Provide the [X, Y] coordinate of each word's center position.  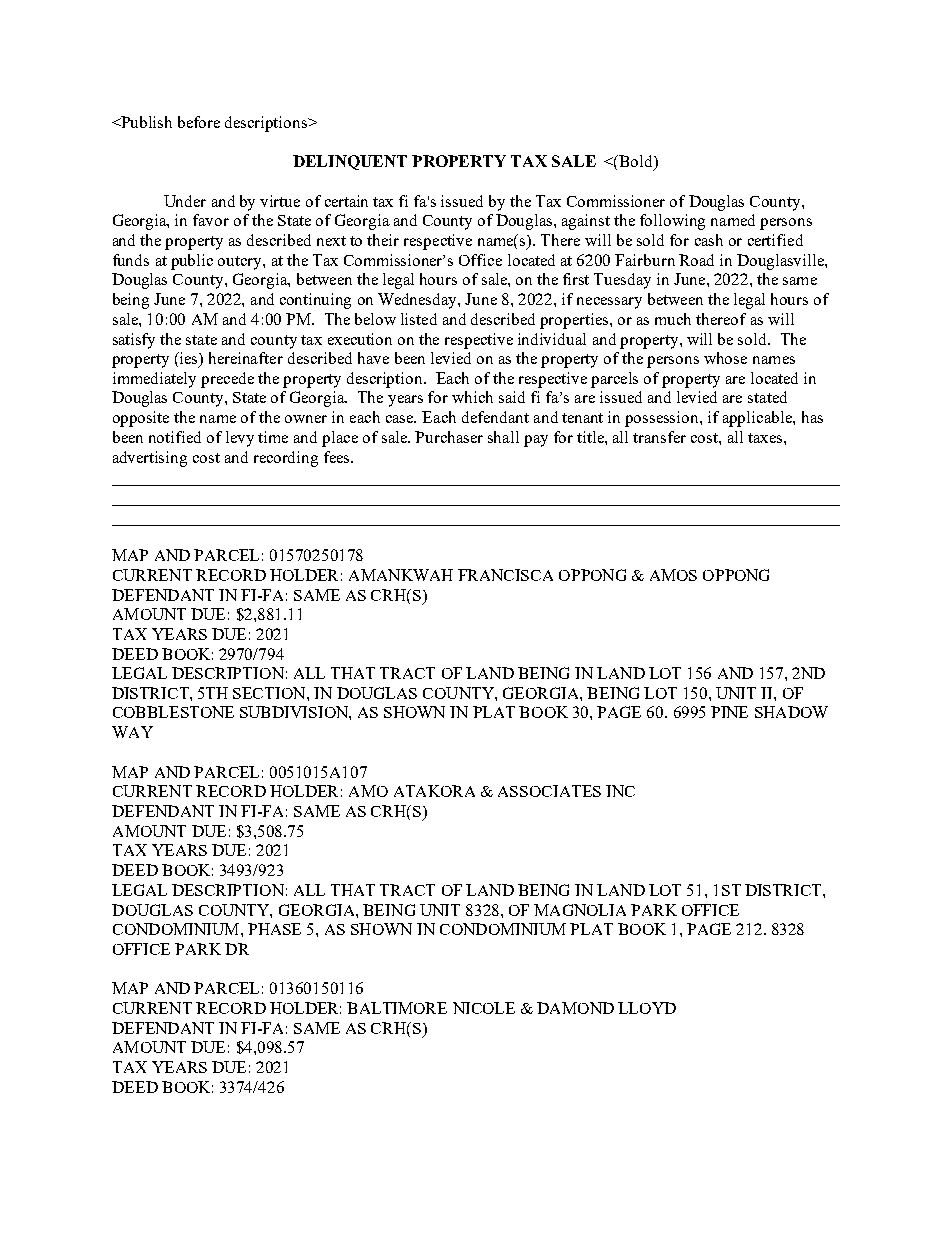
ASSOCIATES [549, 791]
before [199, 122]
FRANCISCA [505, 575]
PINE [729, 712]
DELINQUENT [350, 162]
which [472, 397]
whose [725, 358]
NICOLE [484, 1008]
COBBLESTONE [173, 712]
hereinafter [246, 358]
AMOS [673, 575]
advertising [150, 459]
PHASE [274, 929]
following [672, 222]
